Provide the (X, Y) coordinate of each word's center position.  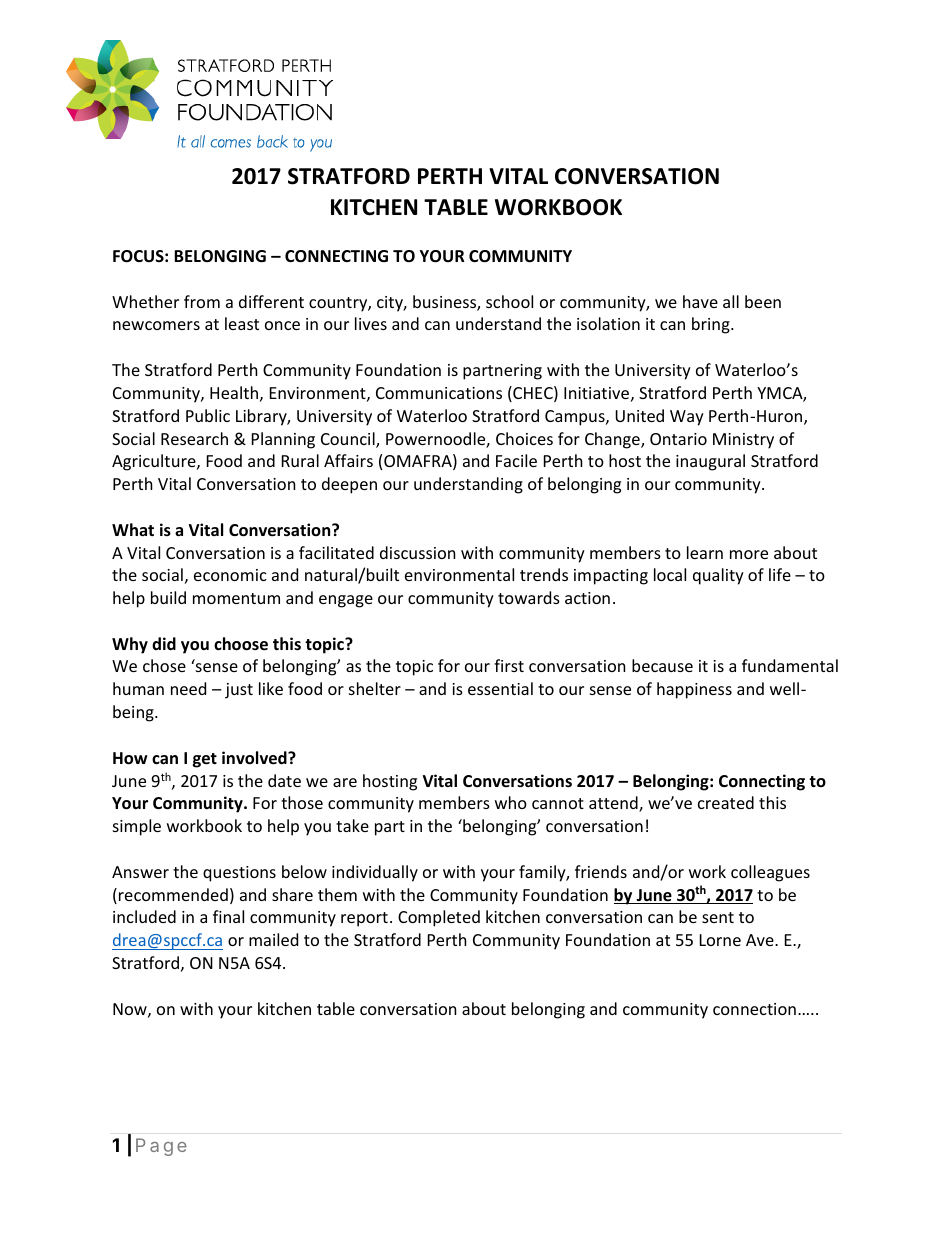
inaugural (710, 462)
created (726, 802)
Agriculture (155, 462)
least (242, 323)
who (511, 802)
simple (137, 827)
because (662, 665)
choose (241, 644)
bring (712, 325)
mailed (273, 939)
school (509, 301)
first (509, 665)
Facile (516, 460)
